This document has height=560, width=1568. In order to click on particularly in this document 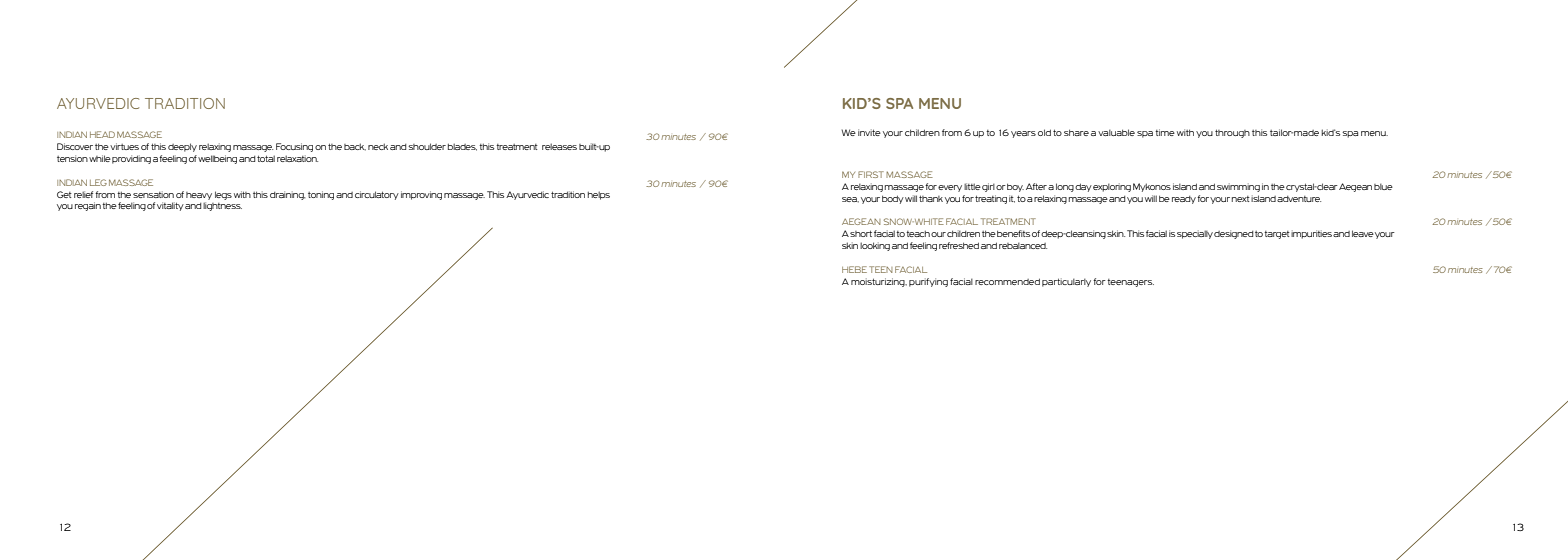, I will do `click(1066, 282)`.
